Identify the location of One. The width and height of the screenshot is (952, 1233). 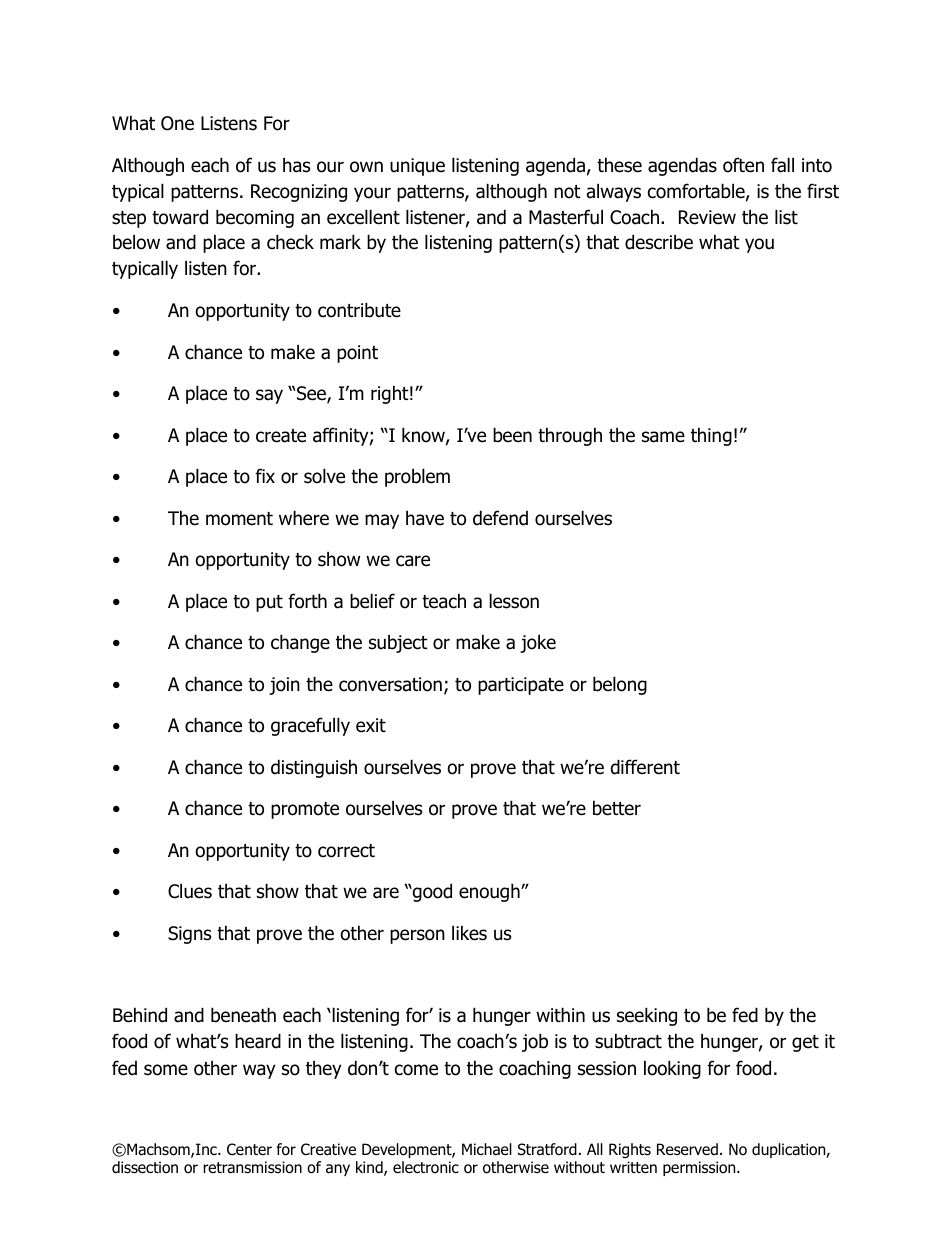
(177, 123).
